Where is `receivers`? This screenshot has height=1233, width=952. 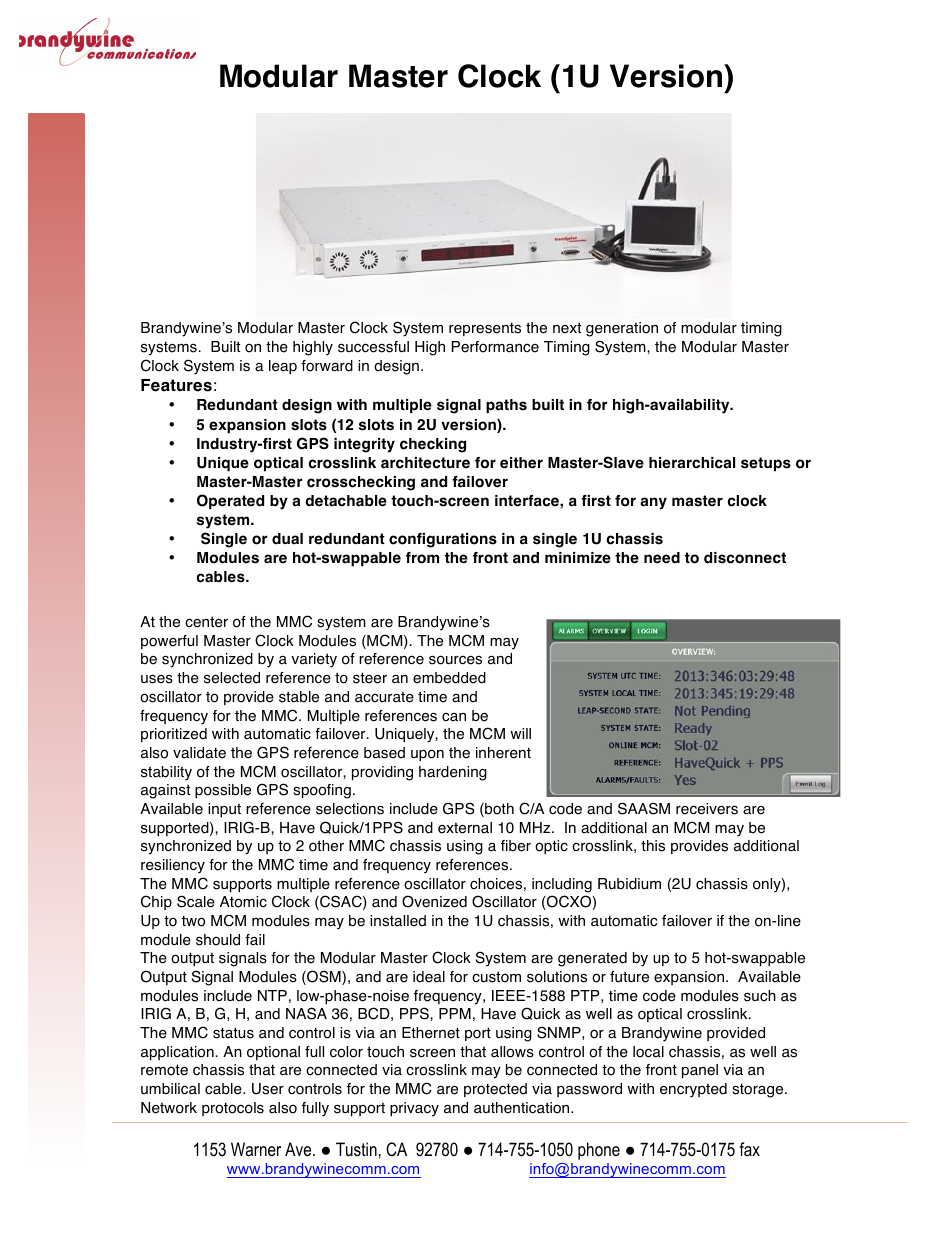
receivers is located at coordinates (707, 809).
